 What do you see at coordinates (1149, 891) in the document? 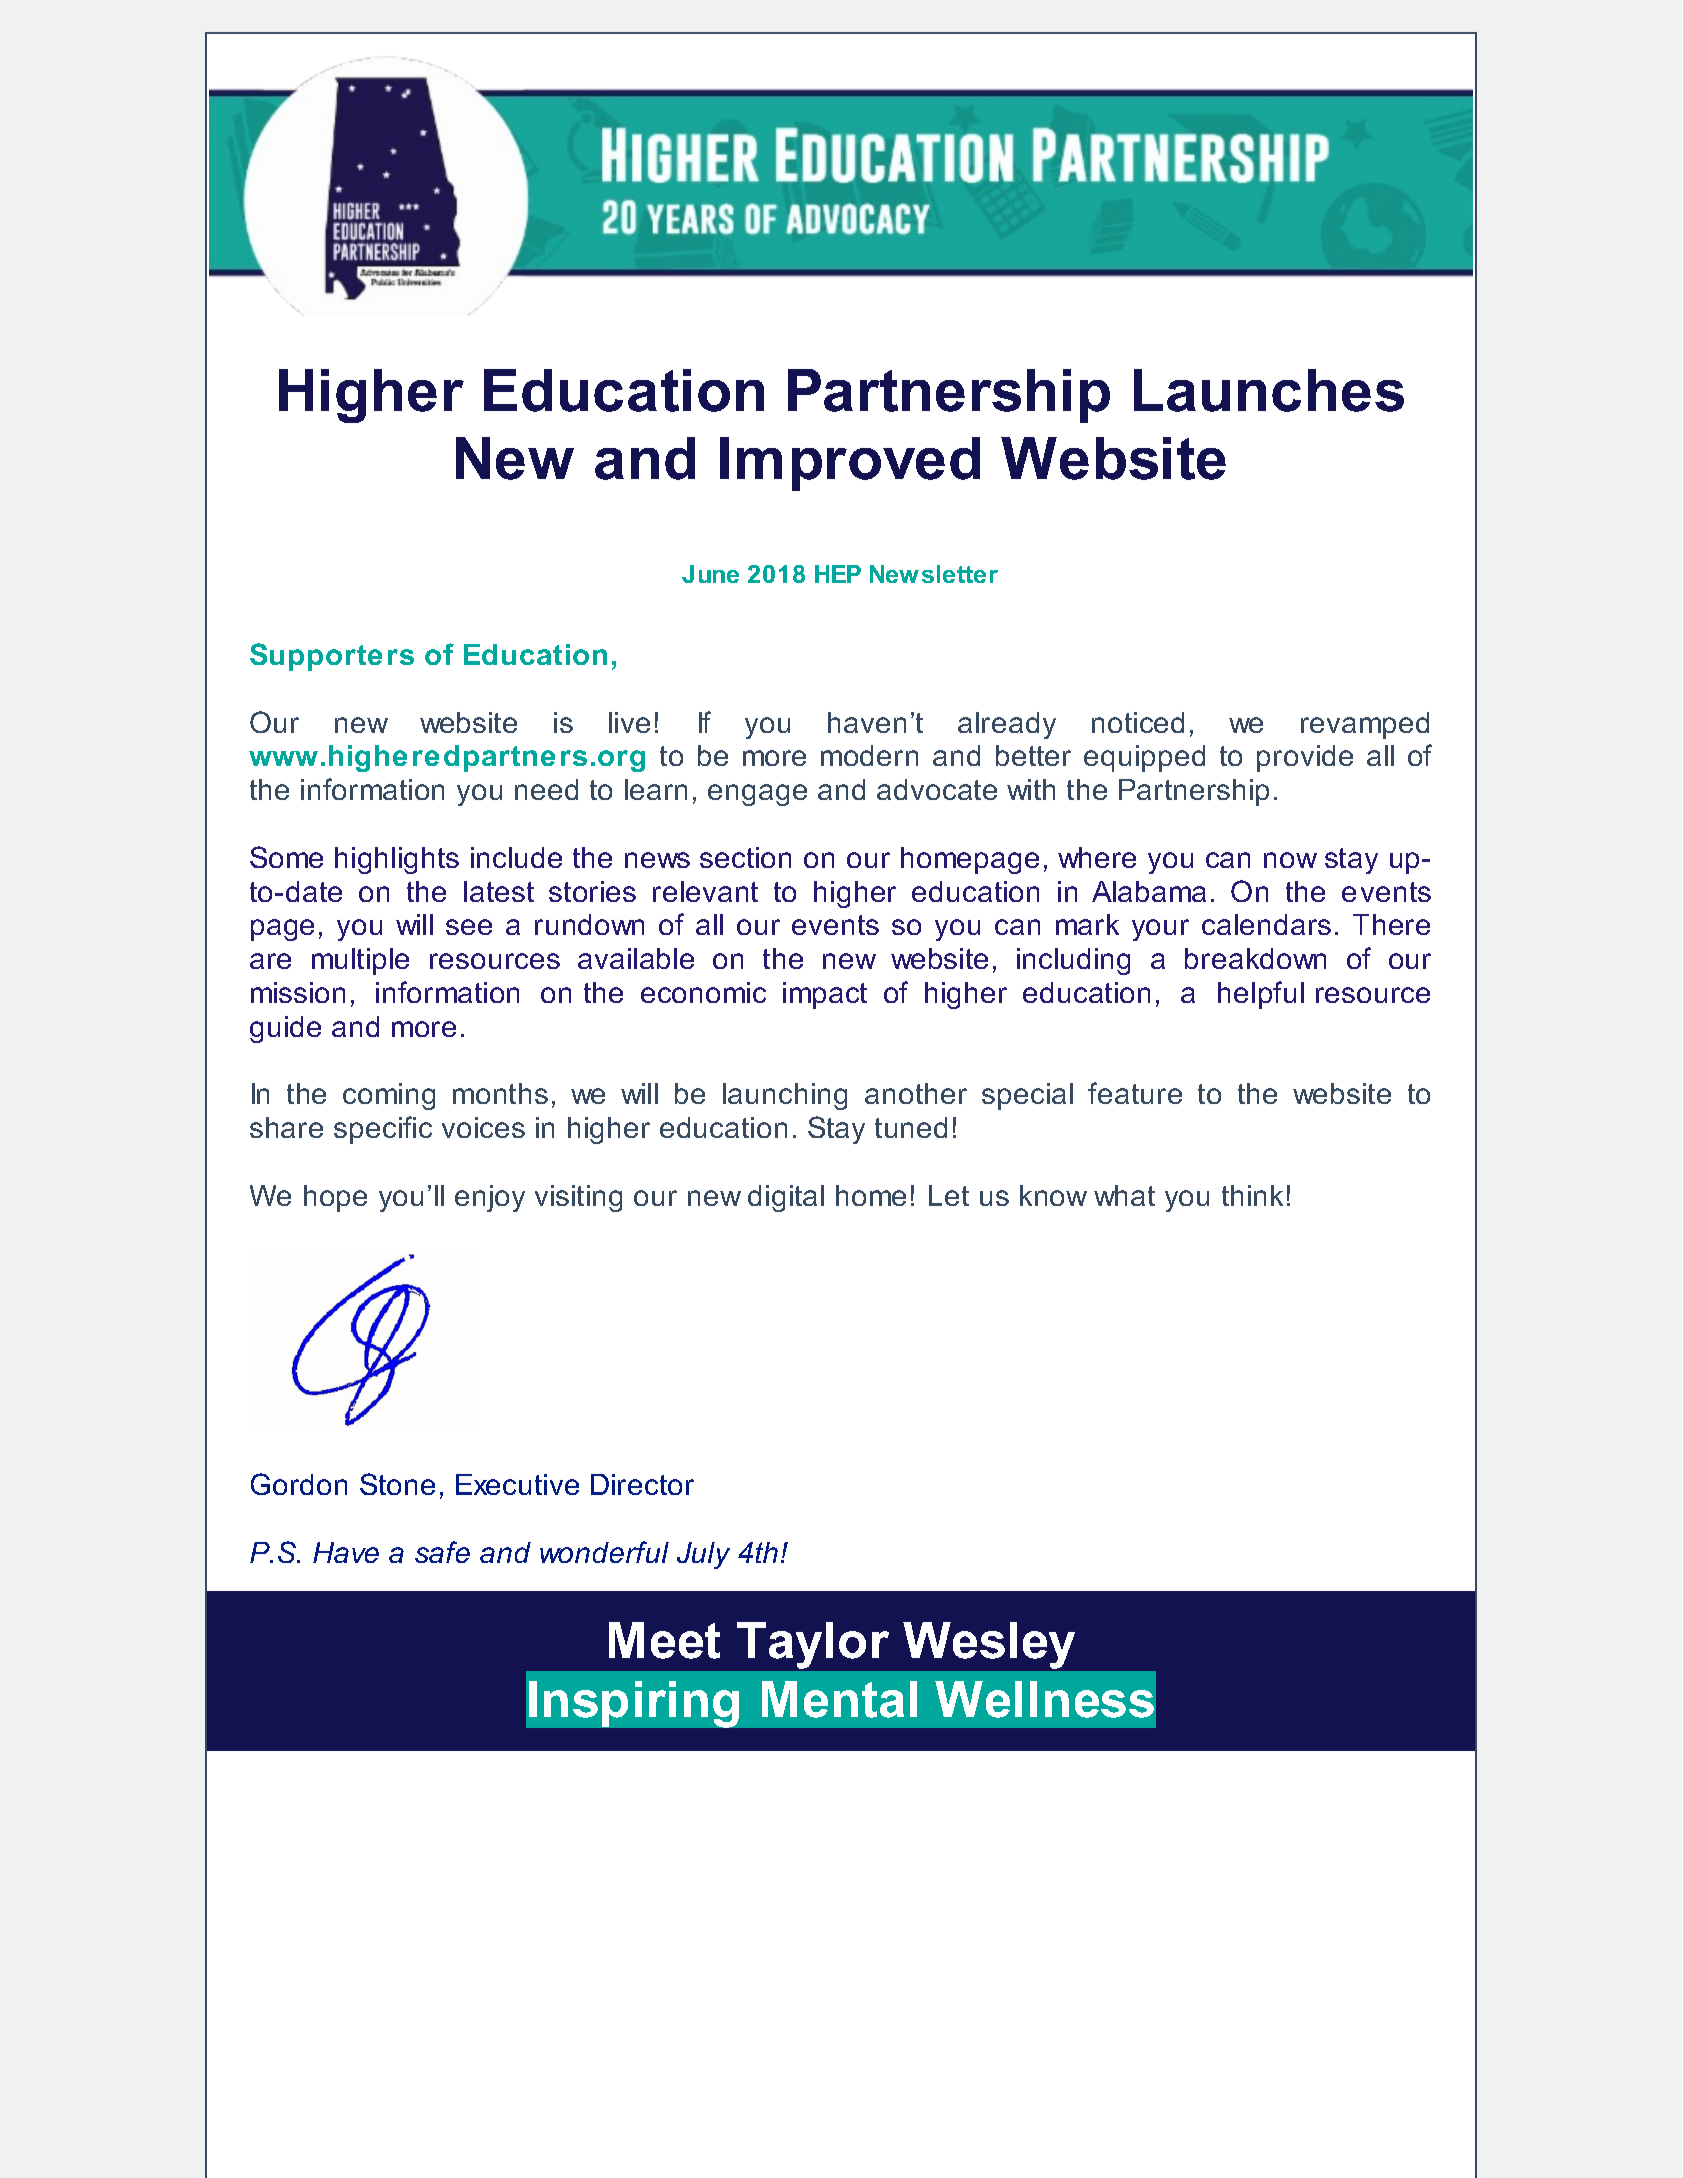
I see `Alabama` at bounding box center [1149, 891].
